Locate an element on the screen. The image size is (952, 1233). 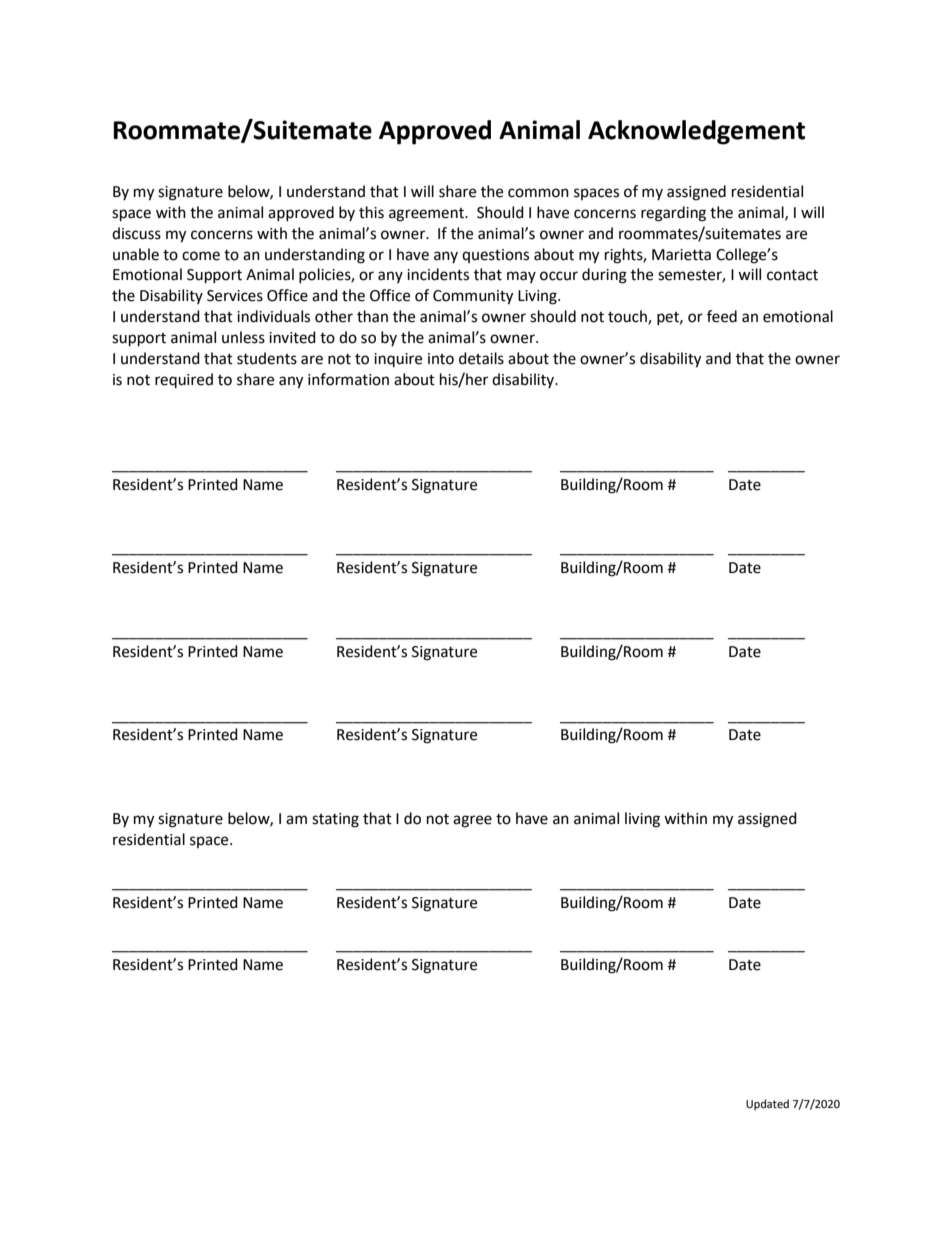
stating is located at coordinates (335, 820).
